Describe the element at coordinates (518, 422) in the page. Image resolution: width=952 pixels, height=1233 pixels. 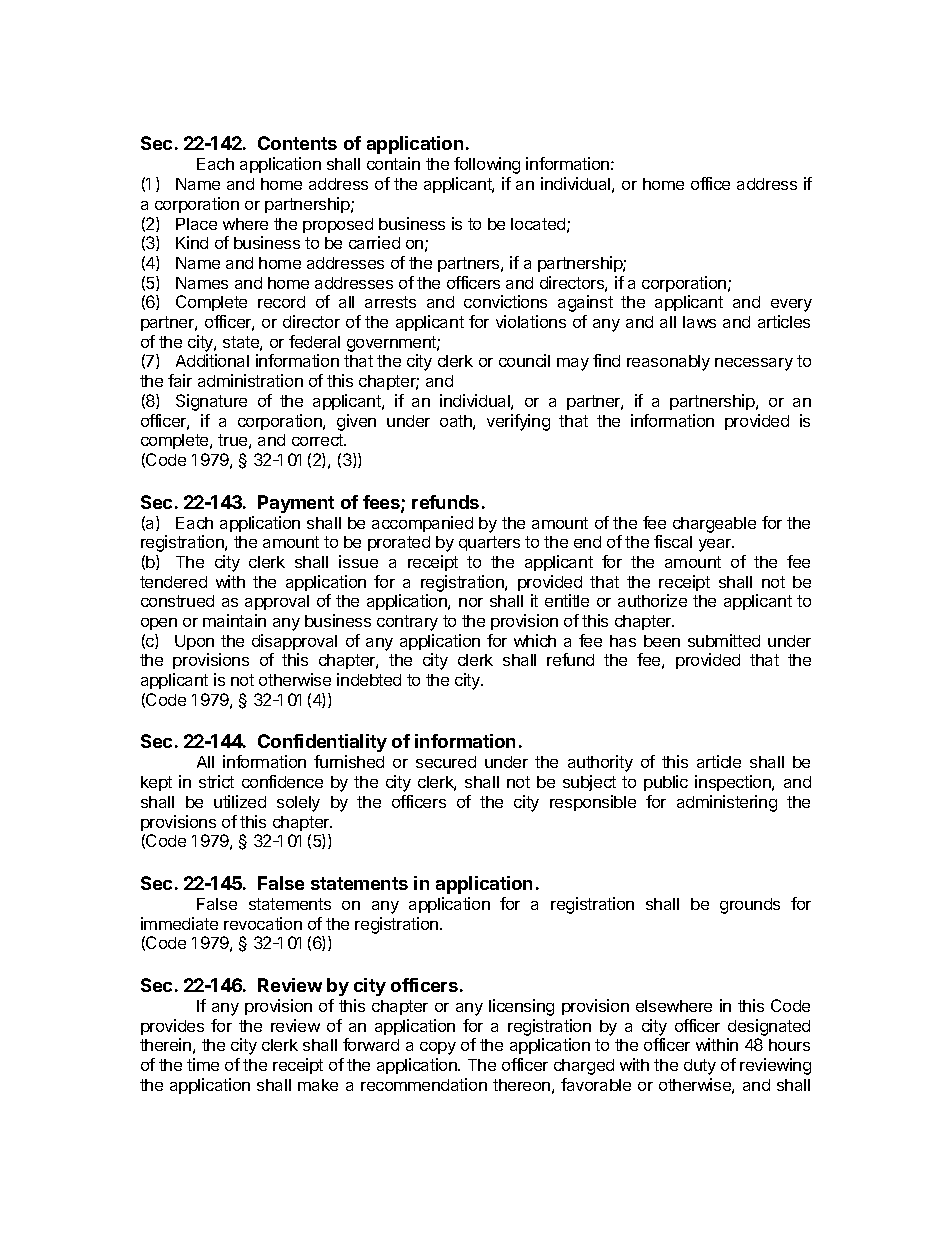
I see `verifying` at that location.
